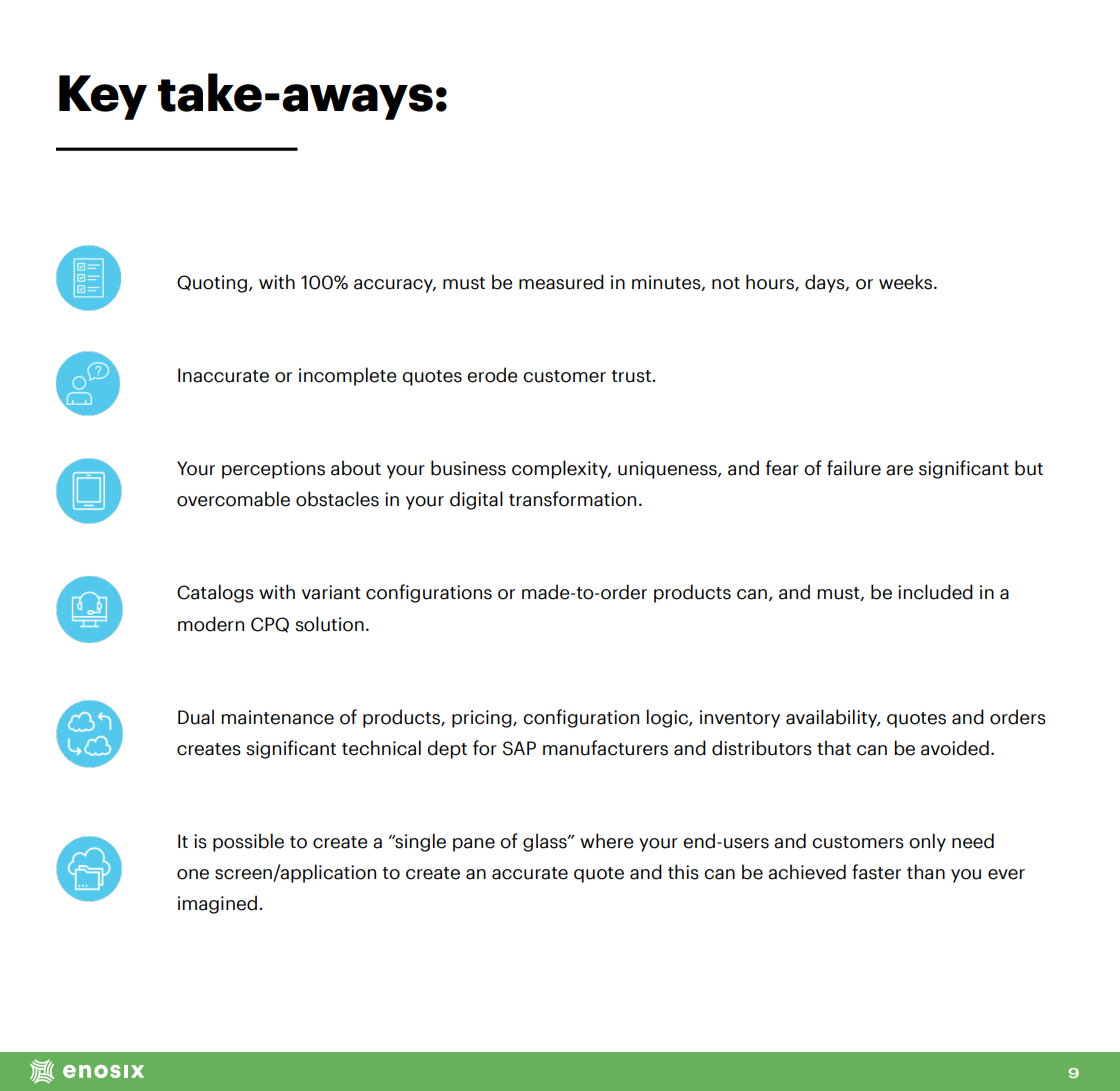 The image size is (1120, 1091). I want to click on transformation, so click(572, 499).
